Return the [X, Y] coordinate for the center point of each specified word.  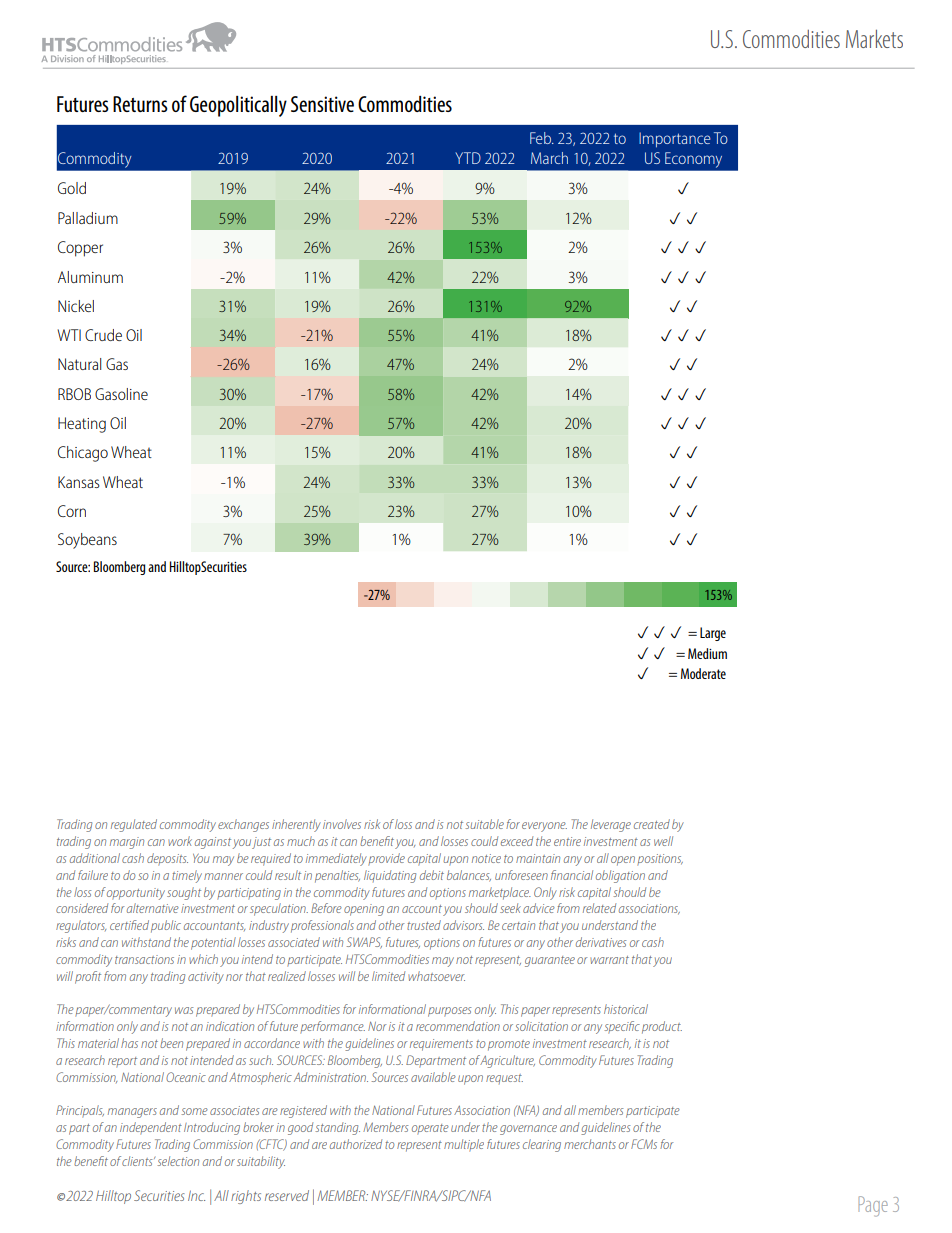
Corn [72, 511]
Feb [541, 138]
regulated [134, 825]
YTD [468, 158]
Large [713, 634]
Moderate [703, 673]
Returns [140, 104]
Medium [707, 653]
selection [178, 1161]
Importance [675, 140]
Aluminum [90, 277]
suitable [484, 824]
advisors [463, 925]
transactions [144, 959]
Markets [874, 39]
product [662, 1027]
